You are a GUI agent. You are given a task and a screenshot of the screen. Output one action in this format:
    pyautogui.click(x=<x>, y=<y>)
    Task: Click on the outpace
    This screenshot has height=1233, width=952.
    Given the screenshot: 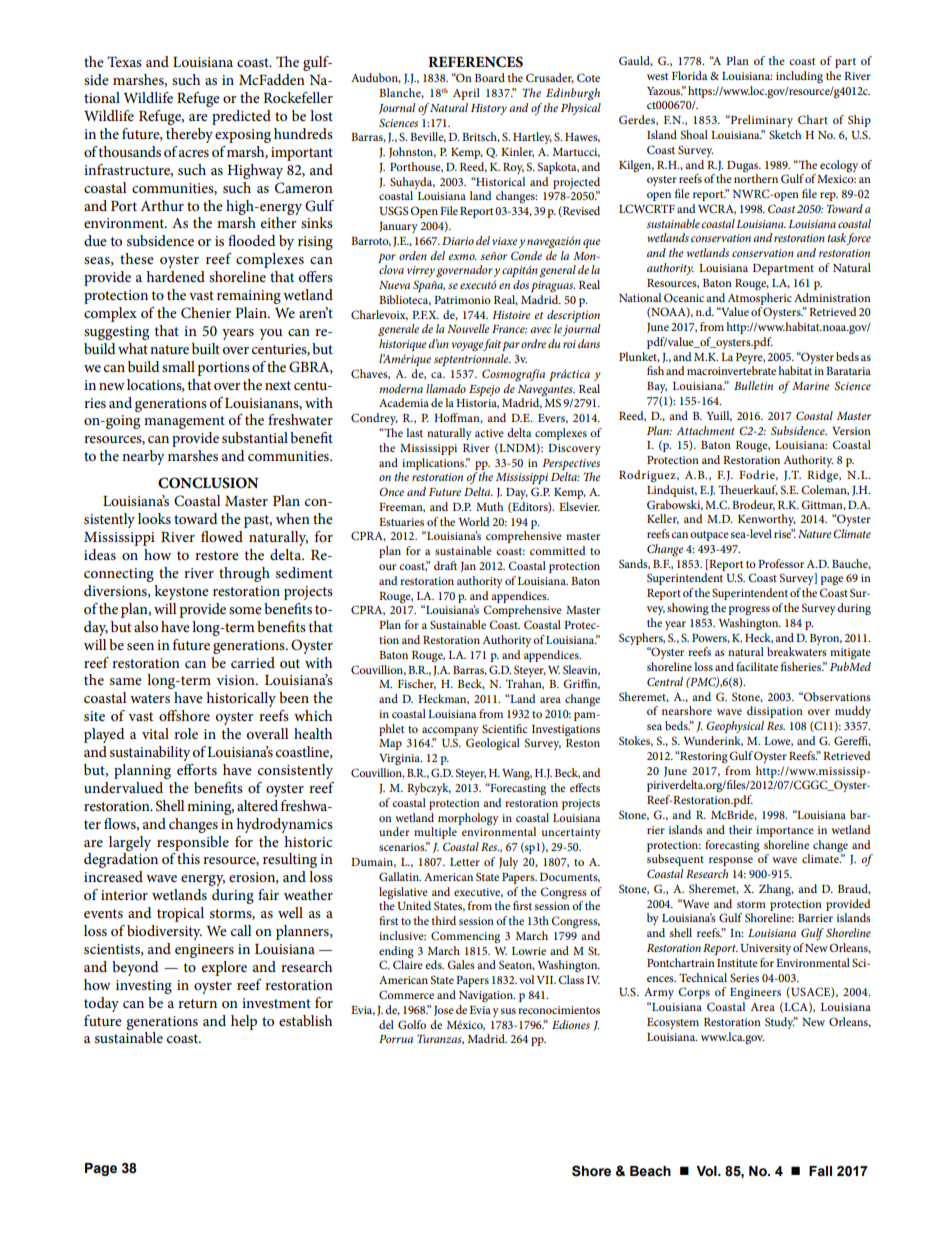 What is the action you would take?
    pyautogui.click(x=709, y=536)
